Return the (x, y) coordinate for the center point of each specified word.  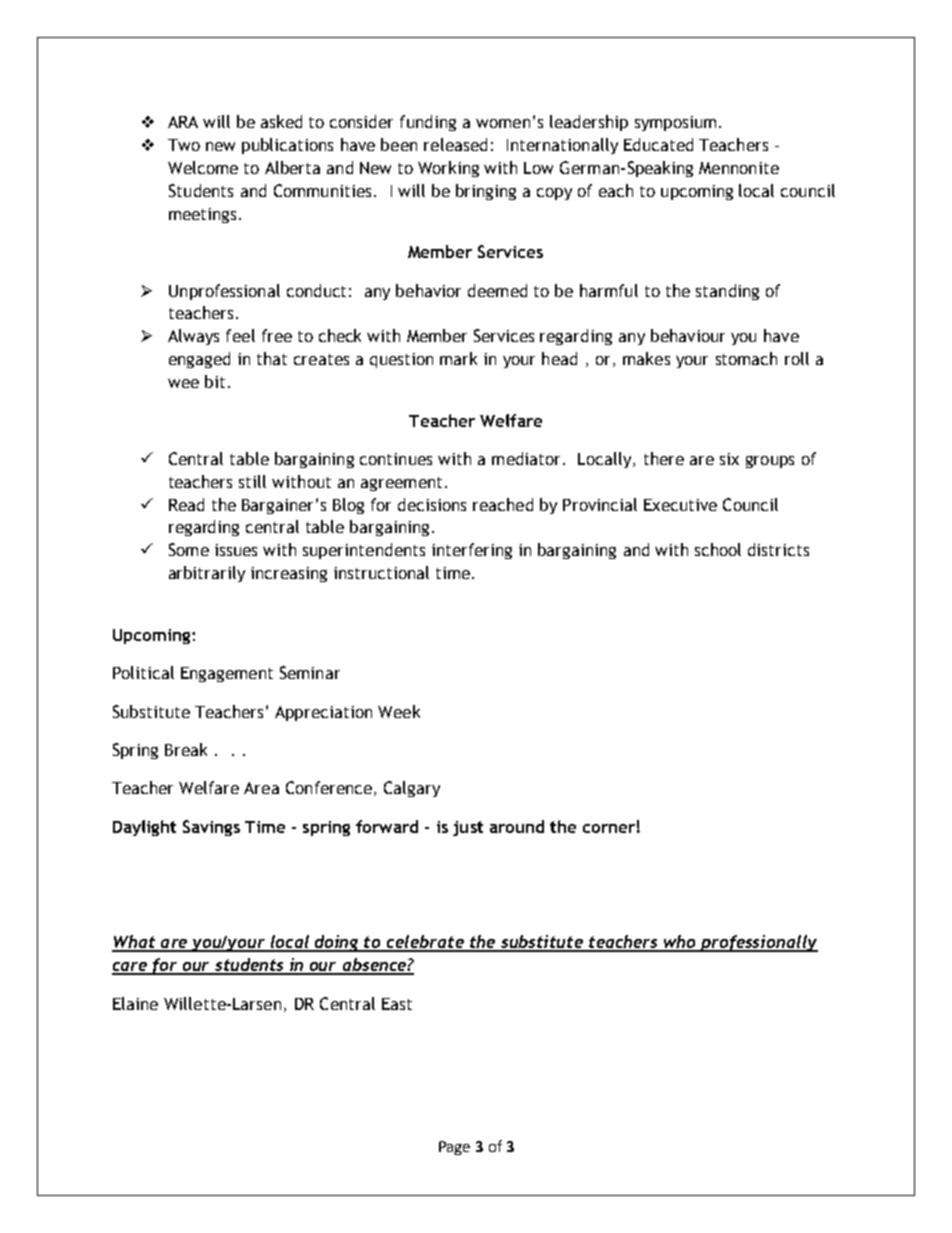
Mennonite (739, 168)
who (680, 943)
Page (454, 1148)
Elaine (135, 1003)
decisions (432, 504)
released (455, 144)
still (252, 481)
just (468, 828)
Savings (211, 828)
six (729, 459)
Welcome (203, 167)
